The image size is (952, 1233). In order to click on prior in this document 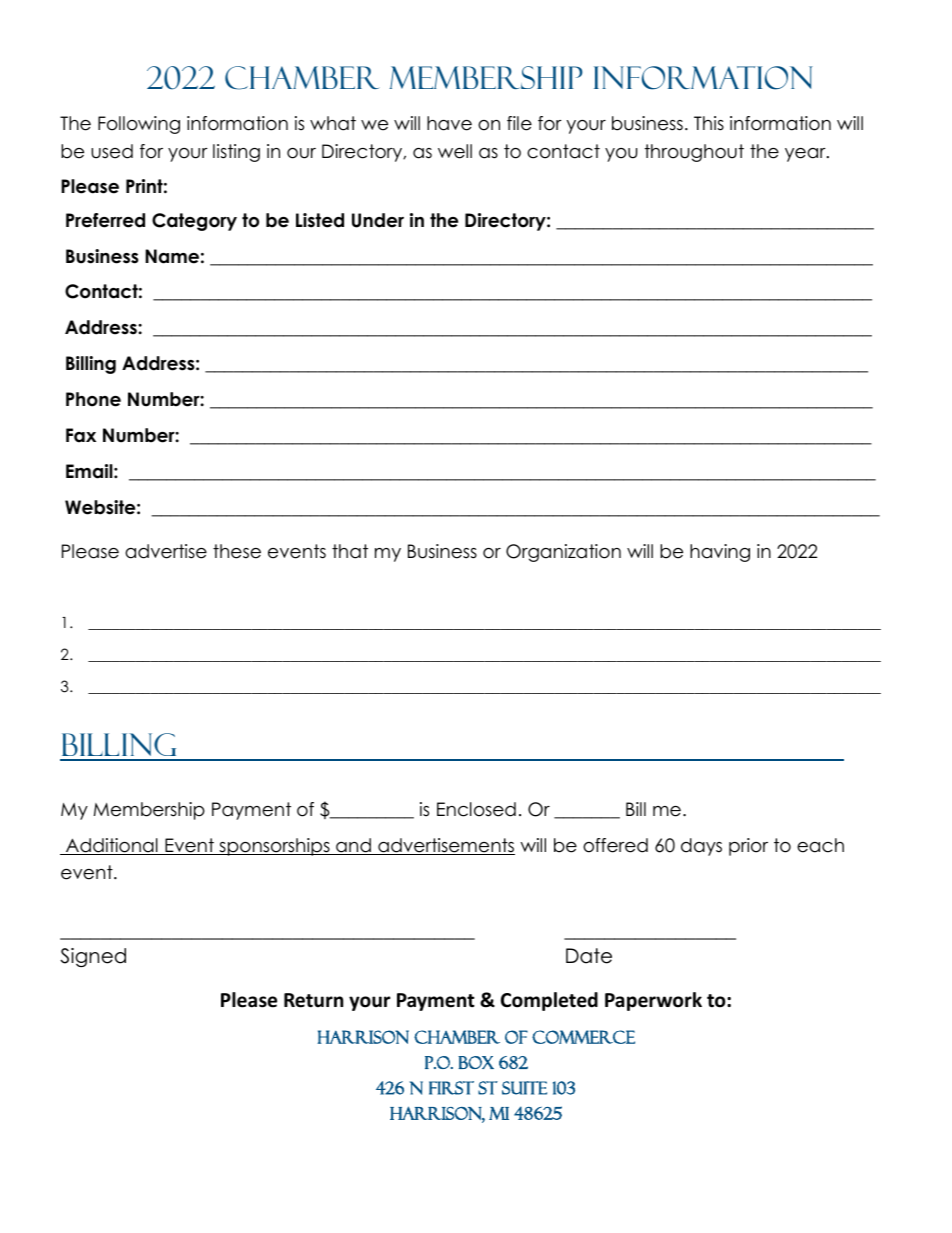, I will do `click(748, 847)`.
